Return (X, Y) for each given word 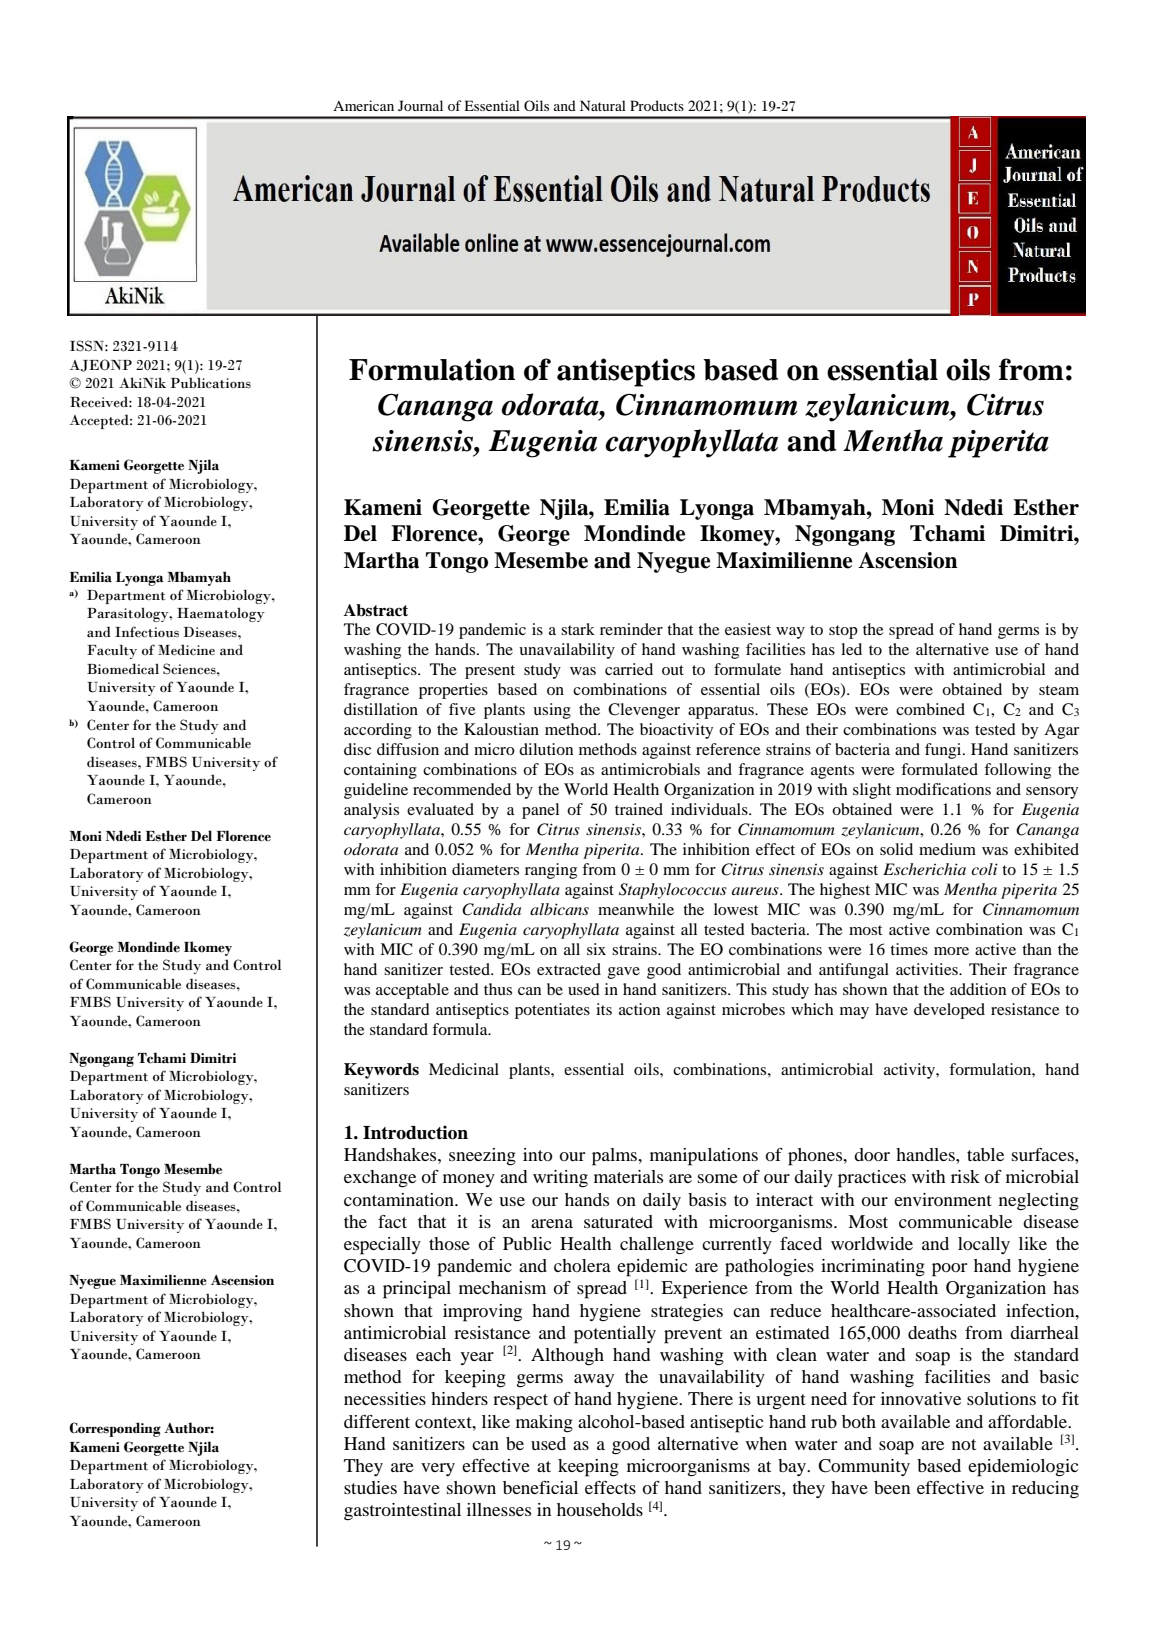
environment (943, 1199)
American (363, 105)
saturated (618, 1221)
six (596, 949)
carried (629, 669)
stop (843, 632)
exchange (380, 1179)
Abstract (376, 610)
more (951, 951)
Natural (603, 105)
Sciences (190, 669)
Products (657, 105)
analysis (371, 811)
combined (930, 709)
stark (578, 629)
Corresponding (115, 1429)
